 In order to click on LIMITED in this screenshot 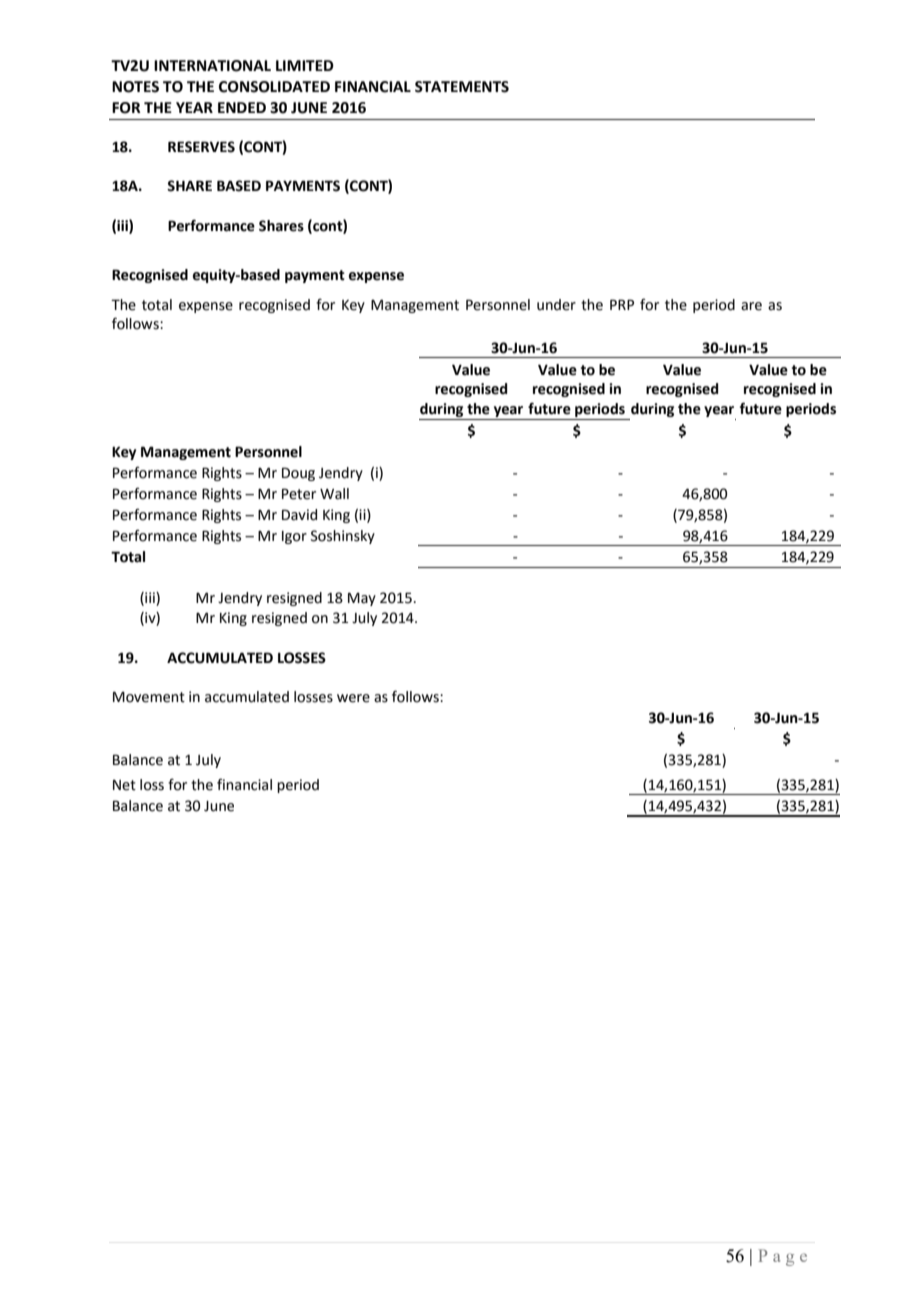, I will do `click(305, 65)`.
